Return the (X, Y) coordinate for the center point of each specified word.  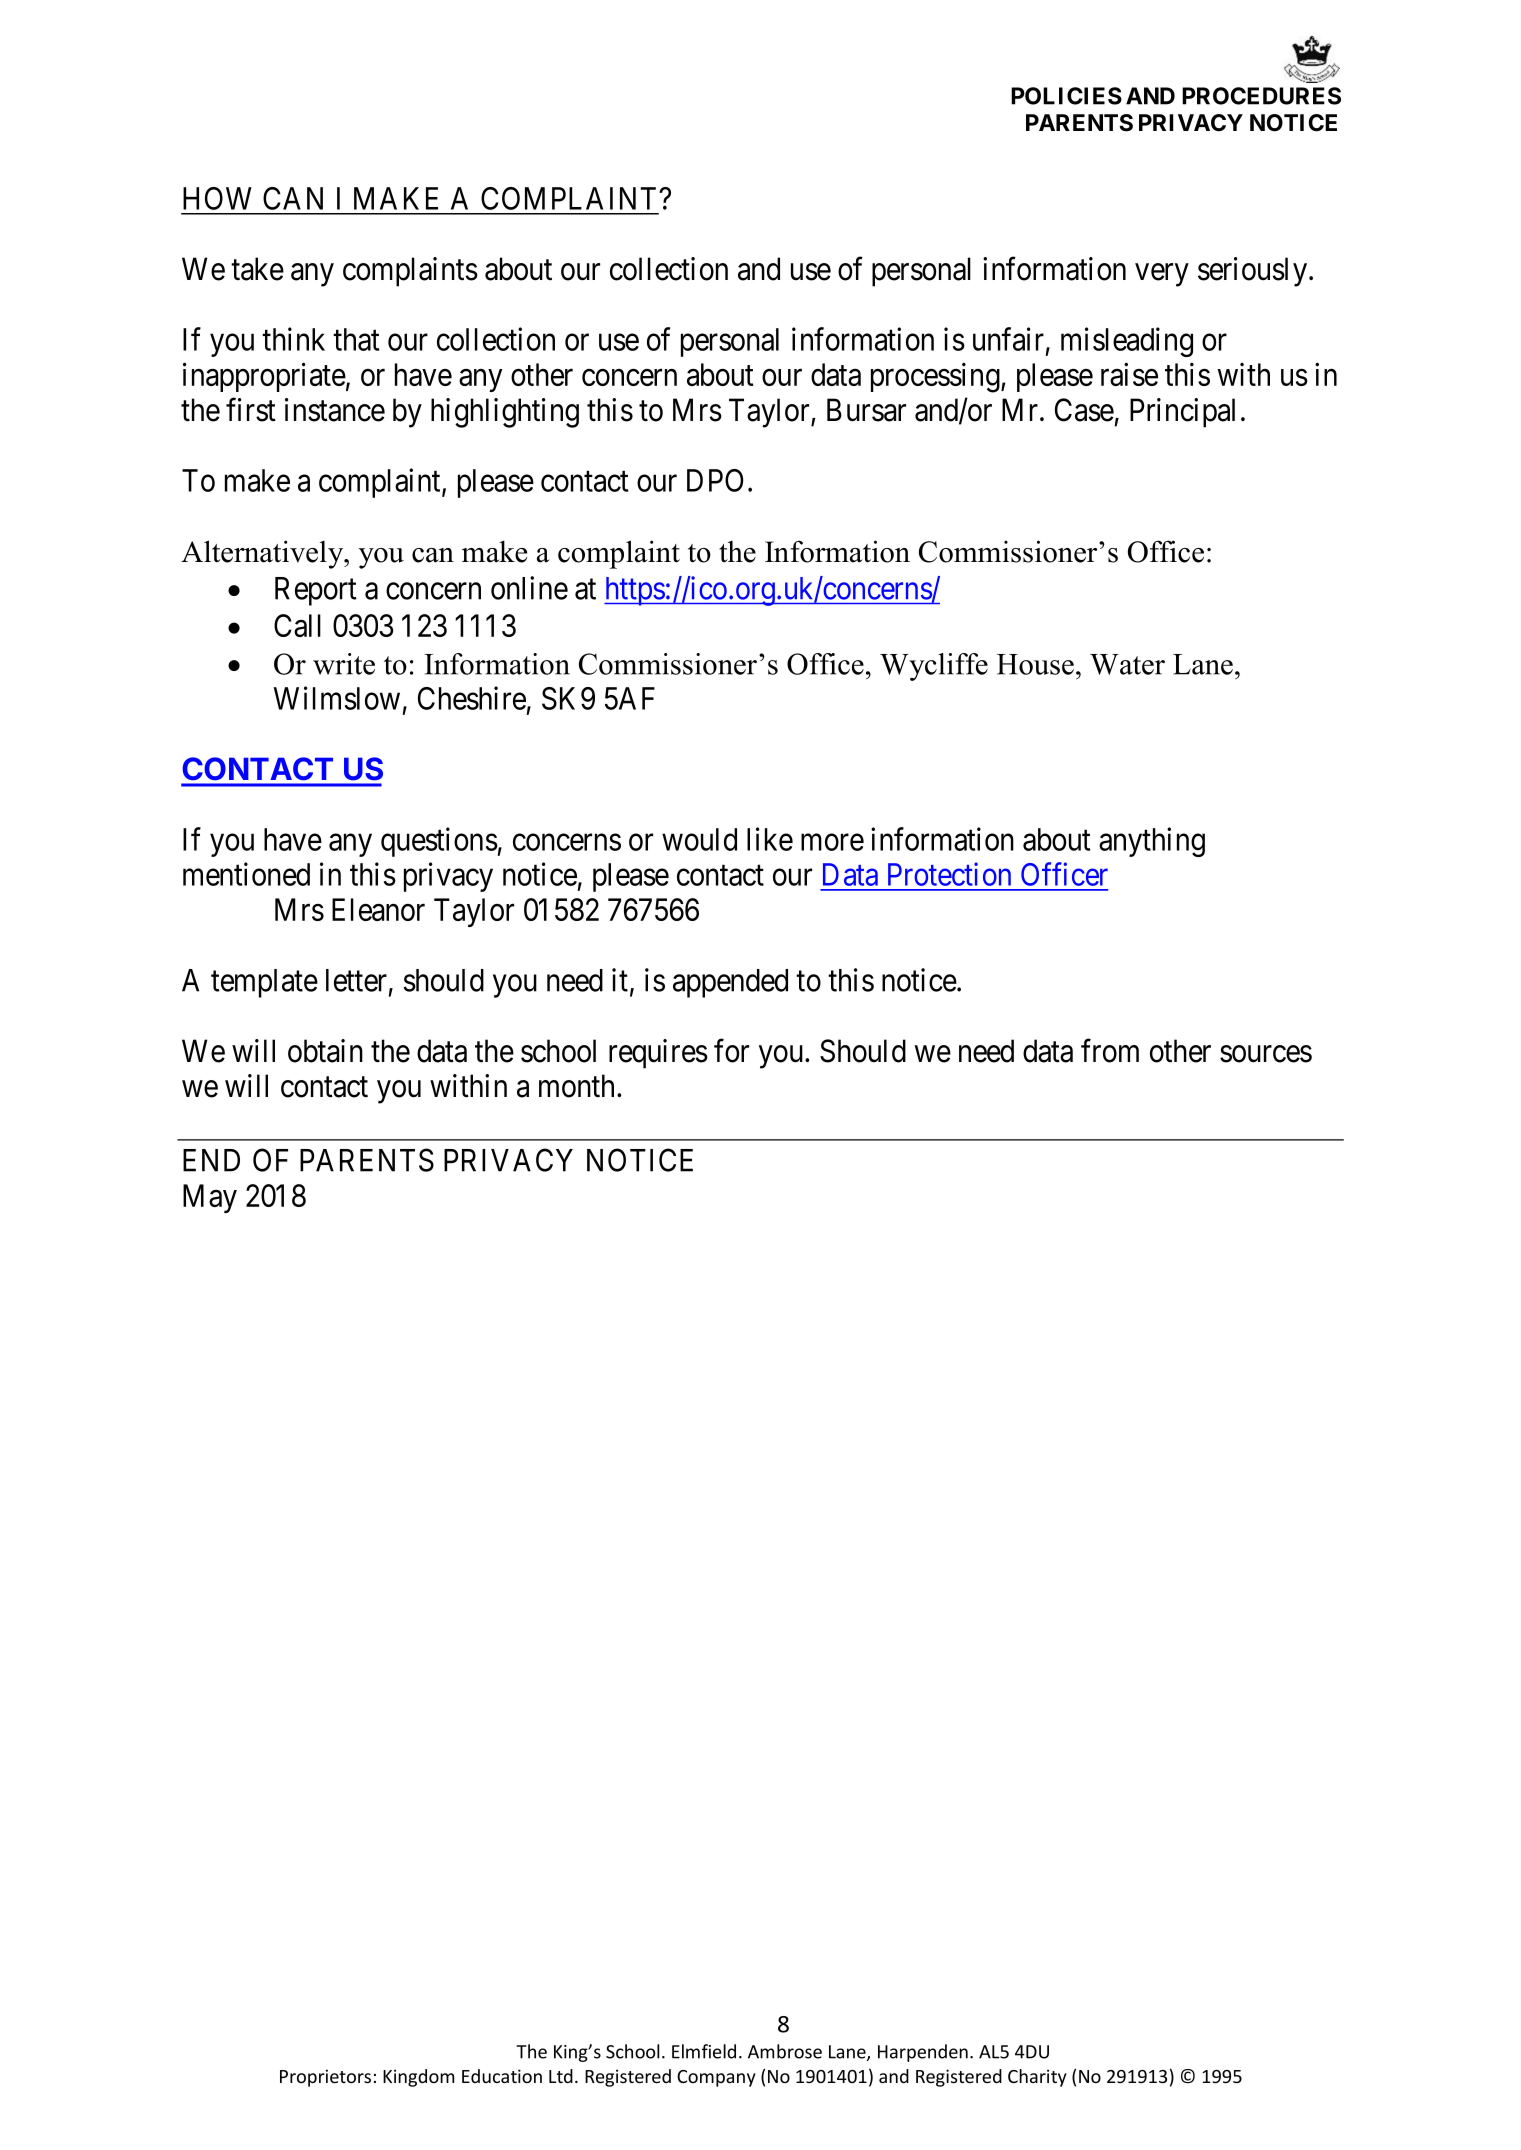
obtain (325, 1051)
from (1110, 1051)
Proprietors (325, 2078)
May (210, 1198)
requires (658, 1054)
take (257, 269)
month (578, 1086)
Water (1127, 664)
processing (936, 377)
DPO (715, 480)
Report (316, 591)
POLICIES (1066, 96)
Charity (1037, 2078)
